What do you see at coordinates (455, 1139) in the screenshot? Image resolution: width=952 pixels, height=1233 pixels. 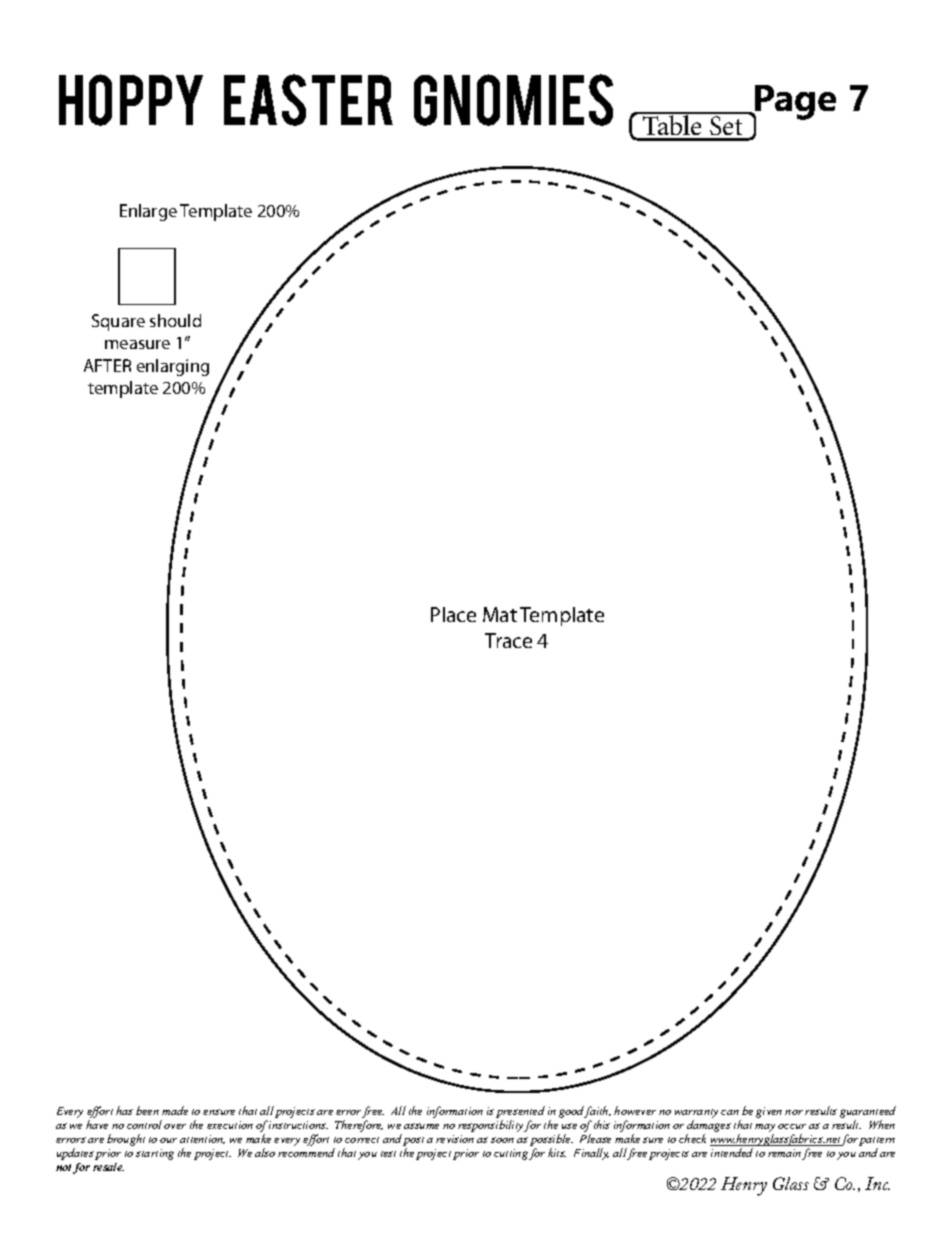 I see `revision` at bounding box center [455, 1139].
